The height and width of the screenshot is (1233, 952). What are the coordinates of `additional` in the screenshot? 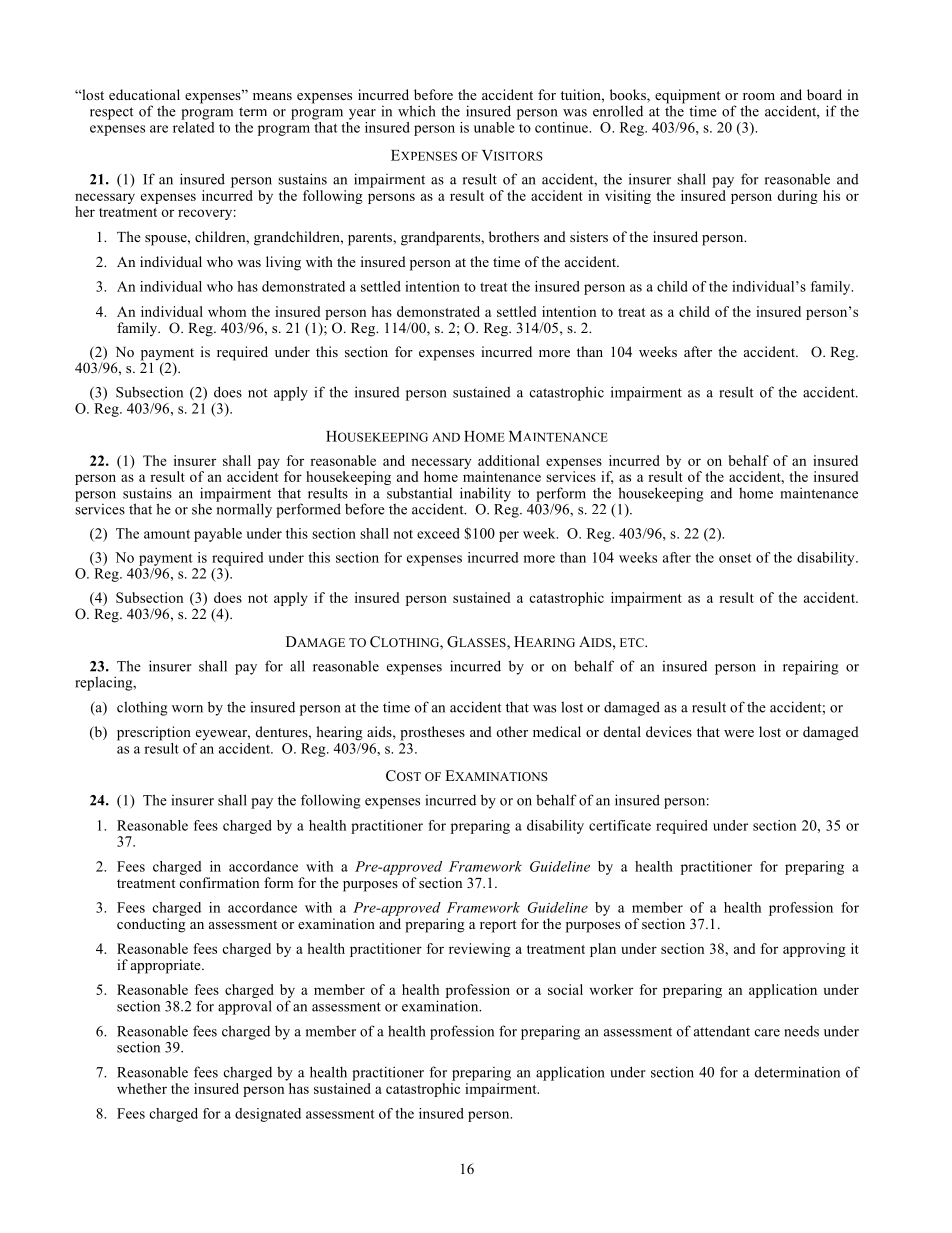 It's located at (509, 460).
